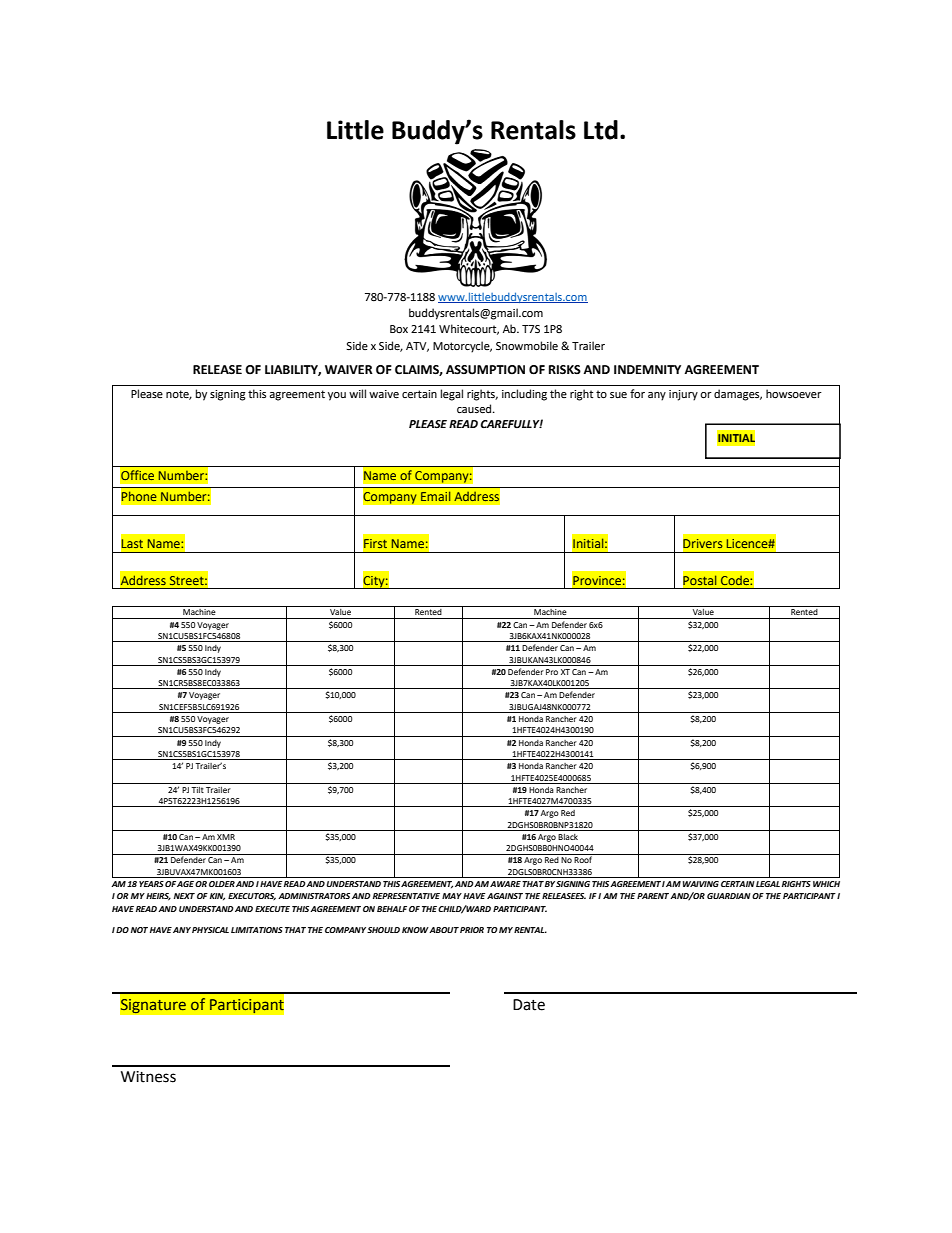  I want to click on INDEMNITY, so click(647, 369).
